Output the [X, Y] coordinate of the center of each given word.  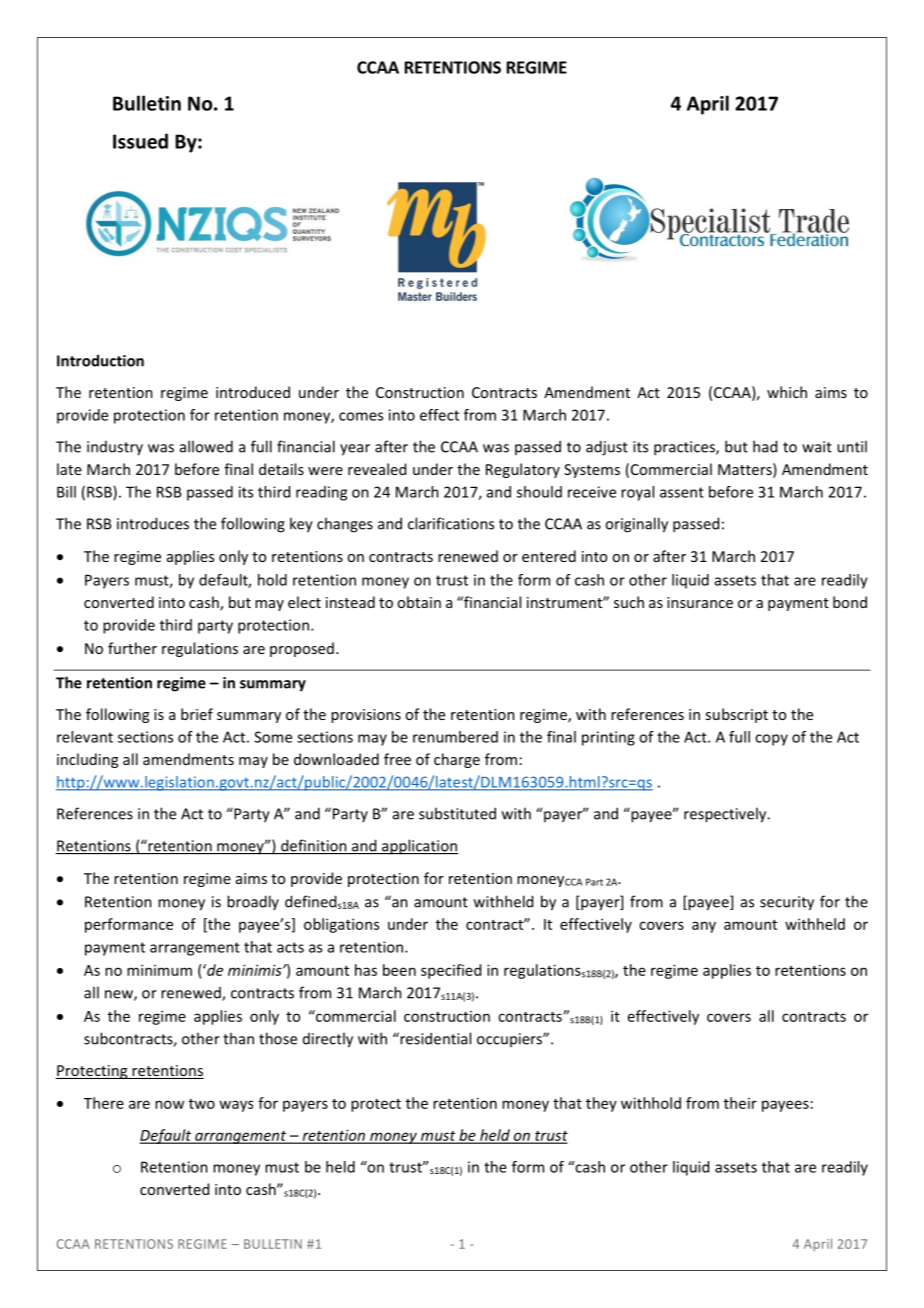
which [787, 392]
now [169, 1104]
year [355, 450]
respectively [726, 815]
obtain [419, 602]
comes [361, 416]
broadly [253, 902]
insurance [700, 602]
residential [434, 1038]
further [132, 648]
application [419, 847]
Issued [140, 141]
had [765, 446]
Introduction [100, 360]
